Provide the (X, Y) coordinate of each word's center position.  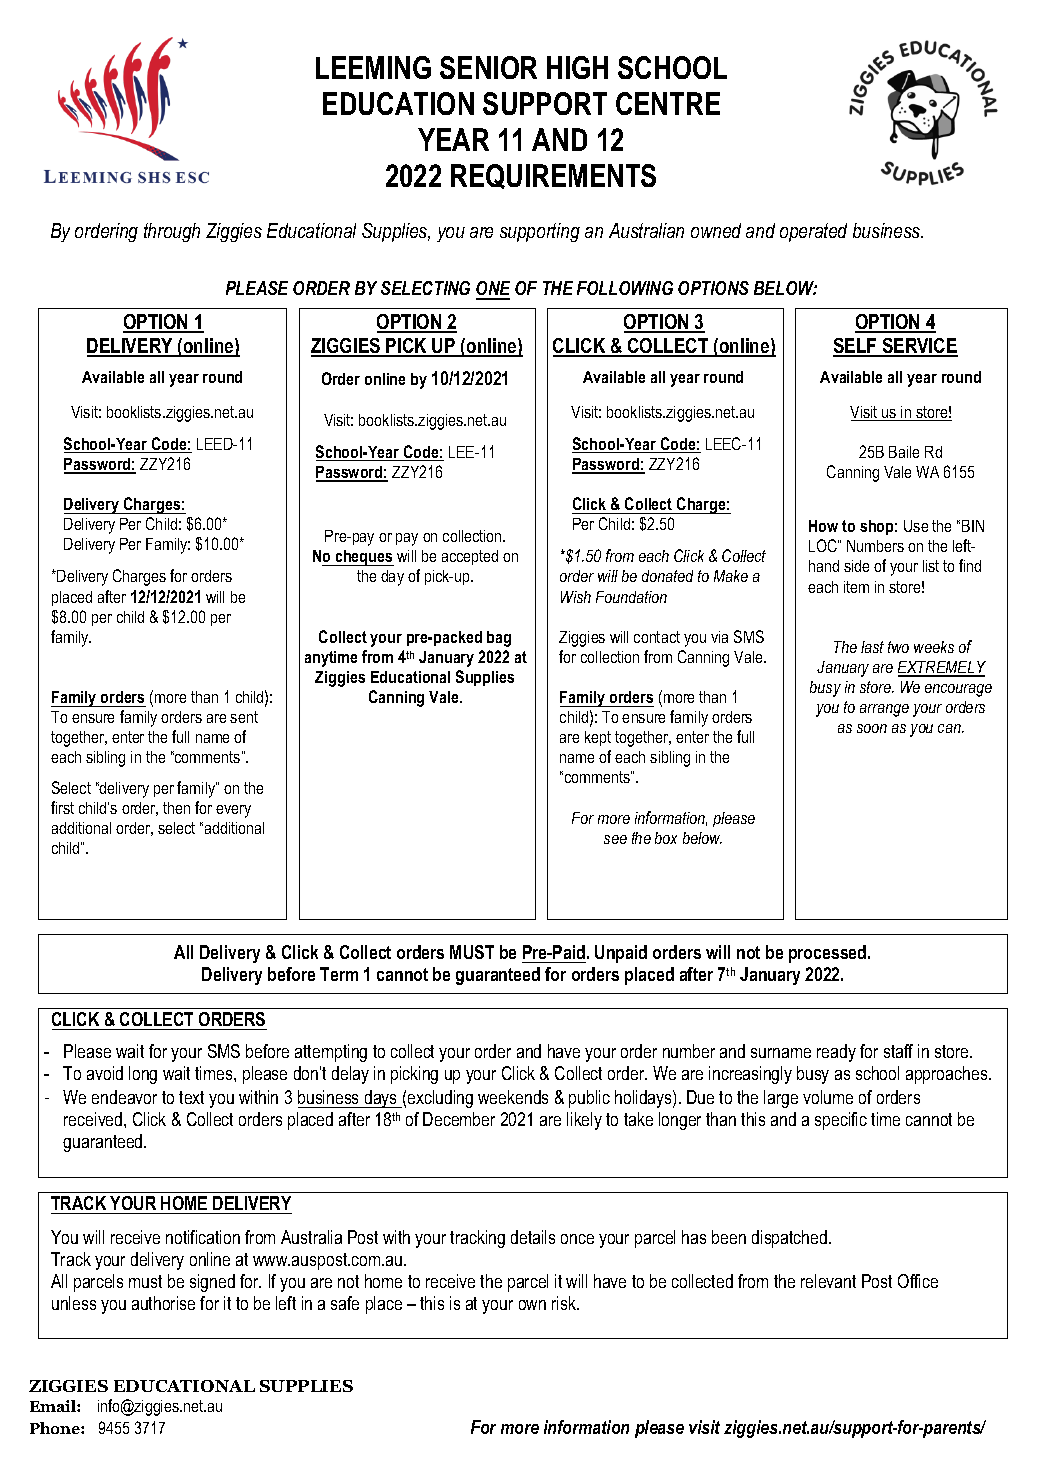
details (533, 1237)
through (172, 232)
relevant (828, 1281)
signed (212, 1283)
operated (813, 232)
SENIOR (488, 67)
